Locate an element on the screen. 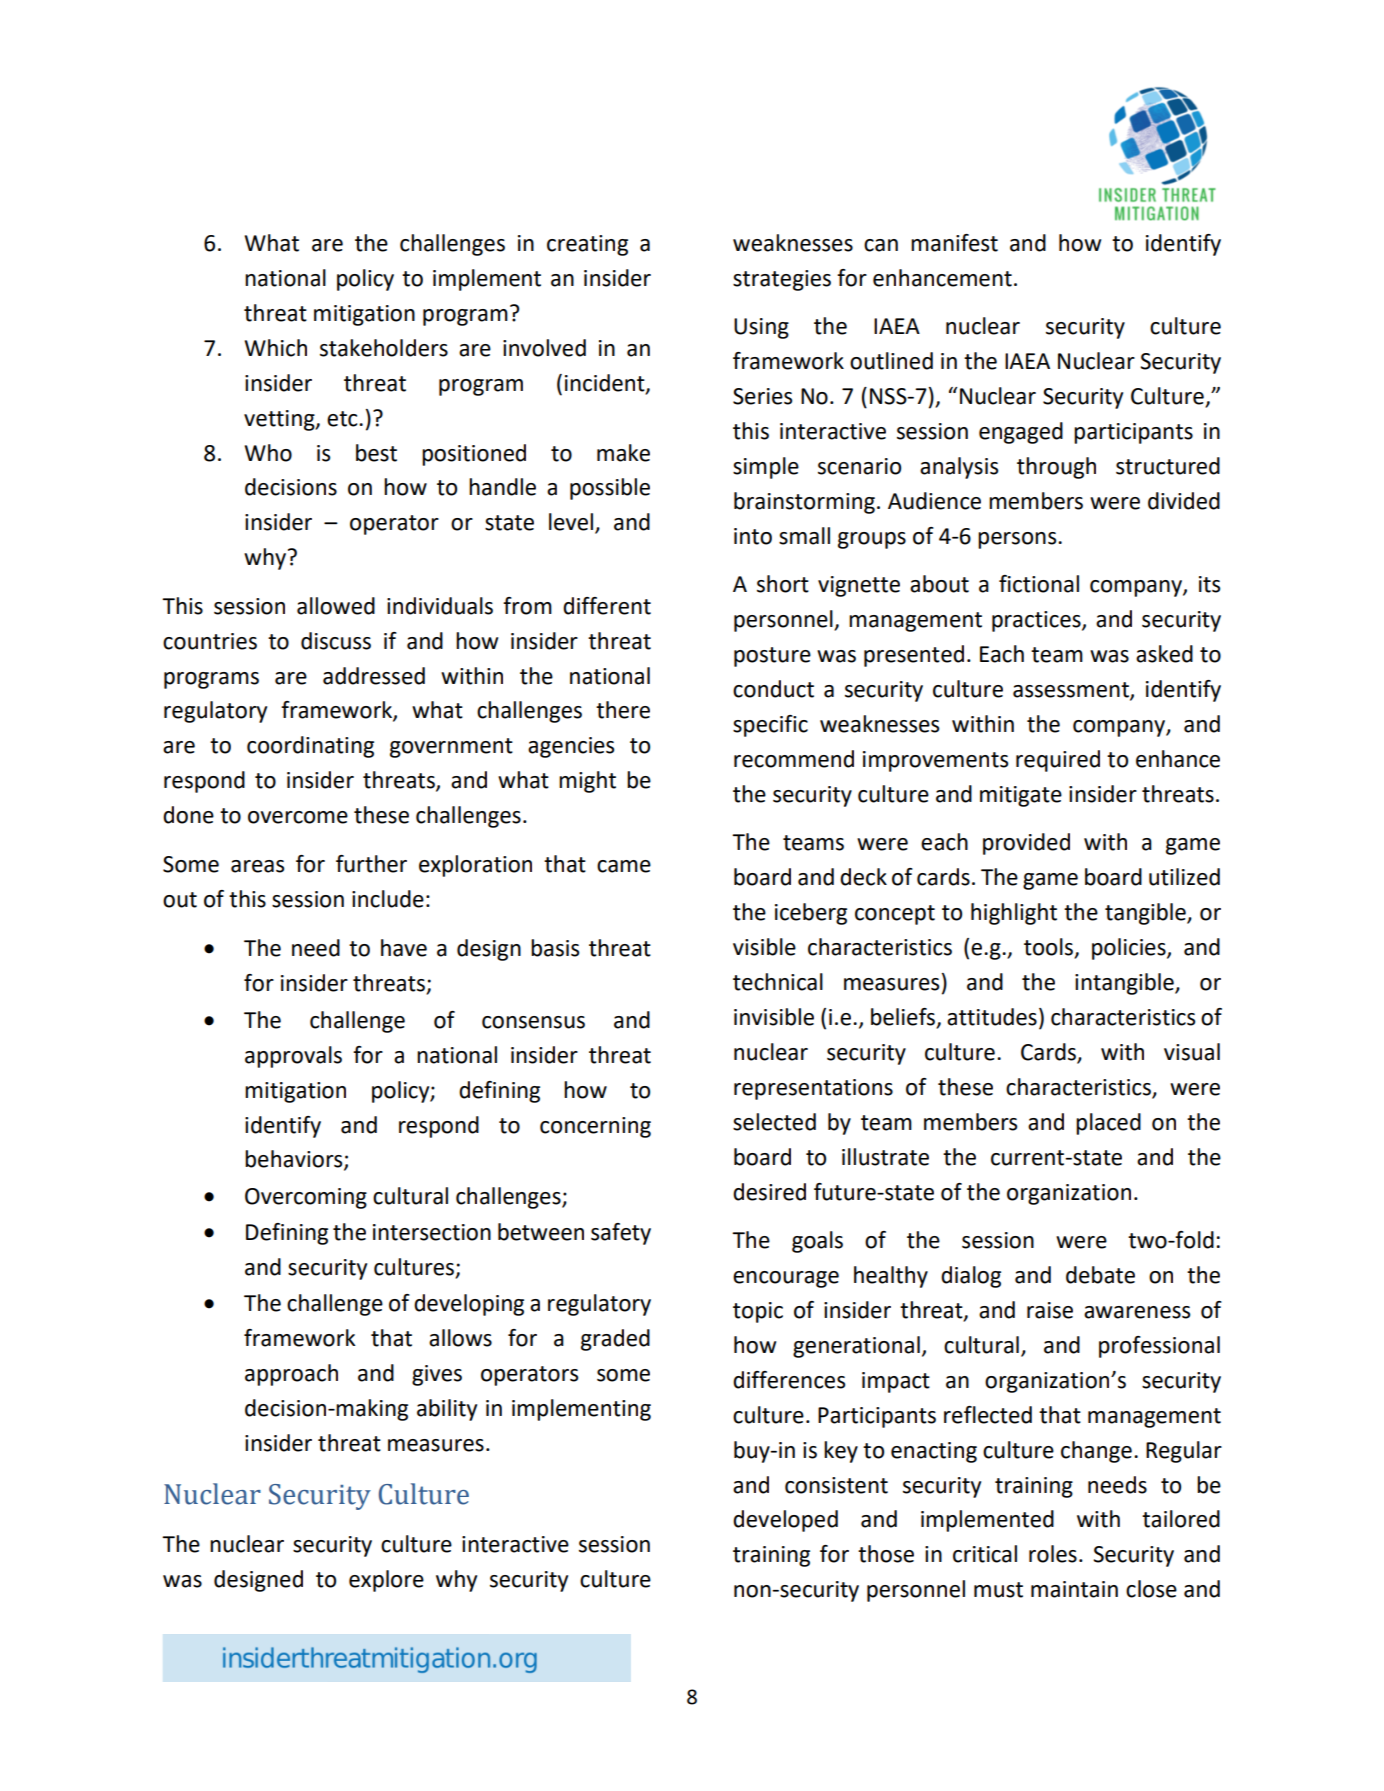 The height and width of the screenshot is (1791, 1384). short is located at coordinates (783, 584).
